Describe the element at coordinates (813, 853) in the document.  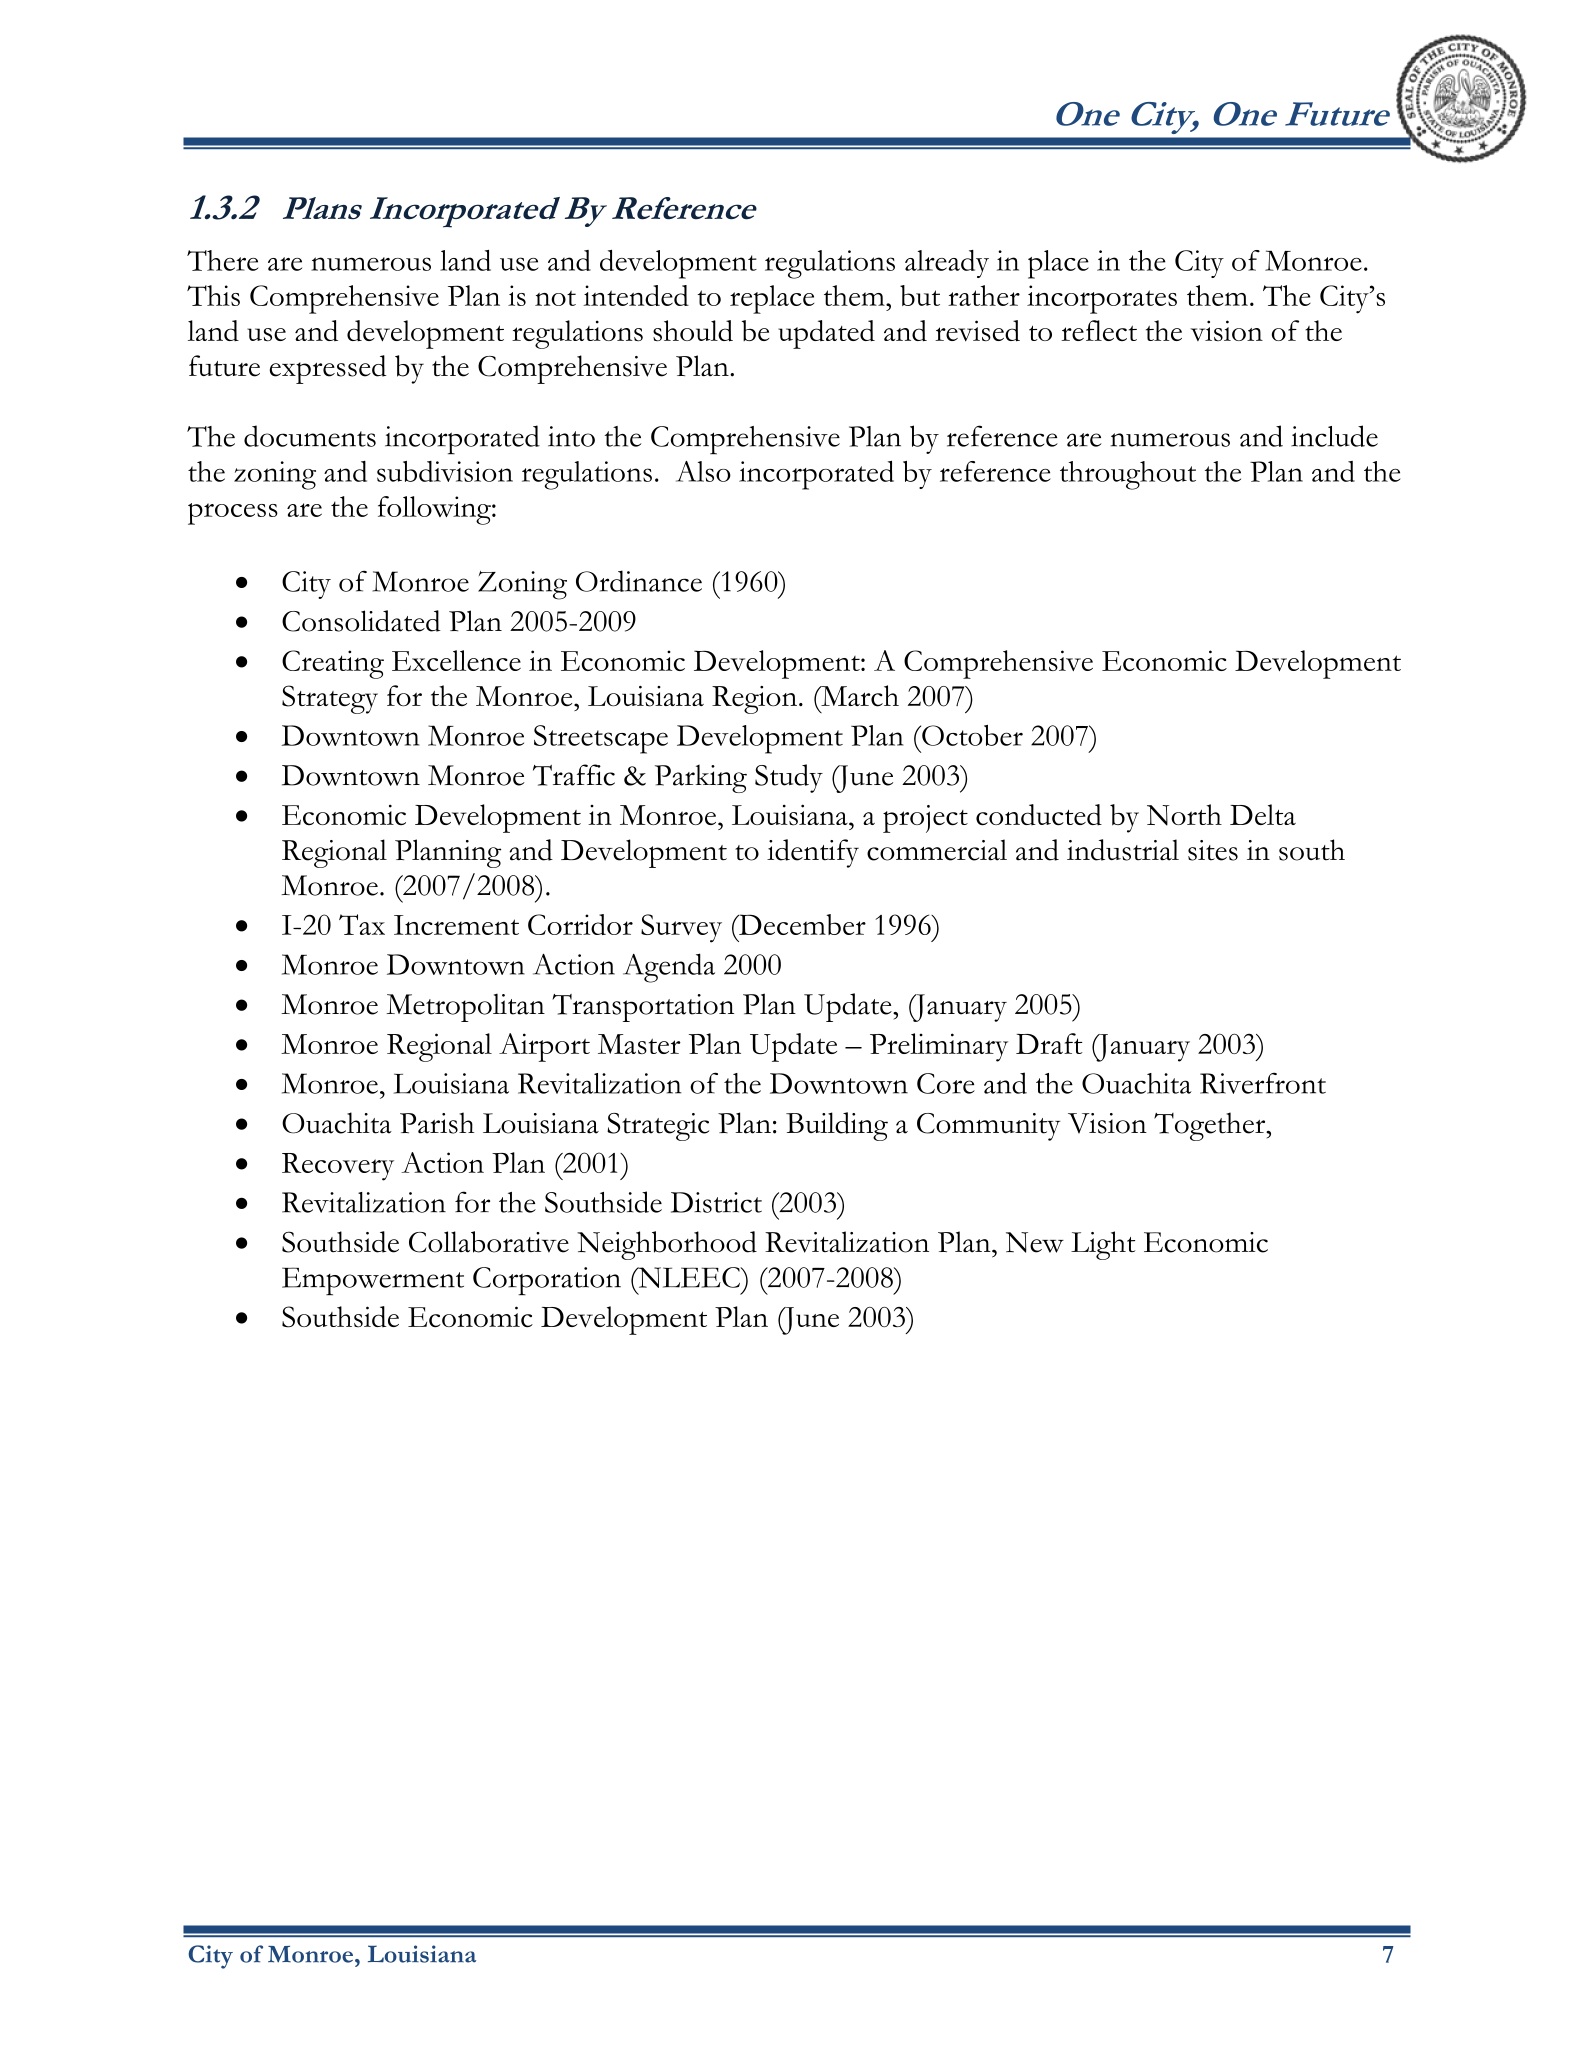
I see `identify` at that location.
